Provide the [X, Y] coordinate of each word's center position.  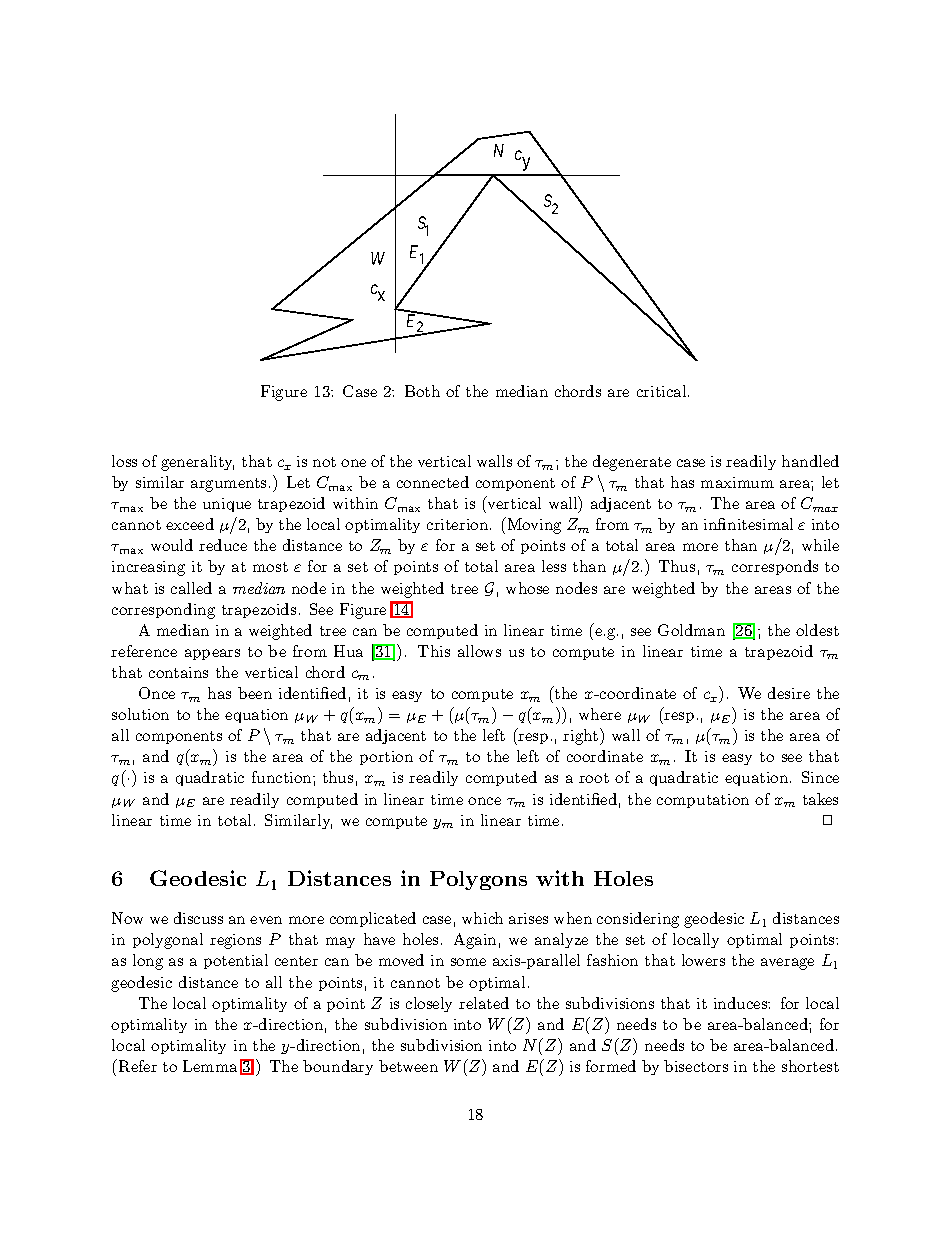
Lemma [210, 1066]
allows [479, 651]
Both [422, 391]
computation [703, 801]
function [283, 777]
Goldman [691, 630]
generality [197, 463]
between [408, 1066]
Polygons [478, 880]
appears [212, 654]
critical [663, 391]
